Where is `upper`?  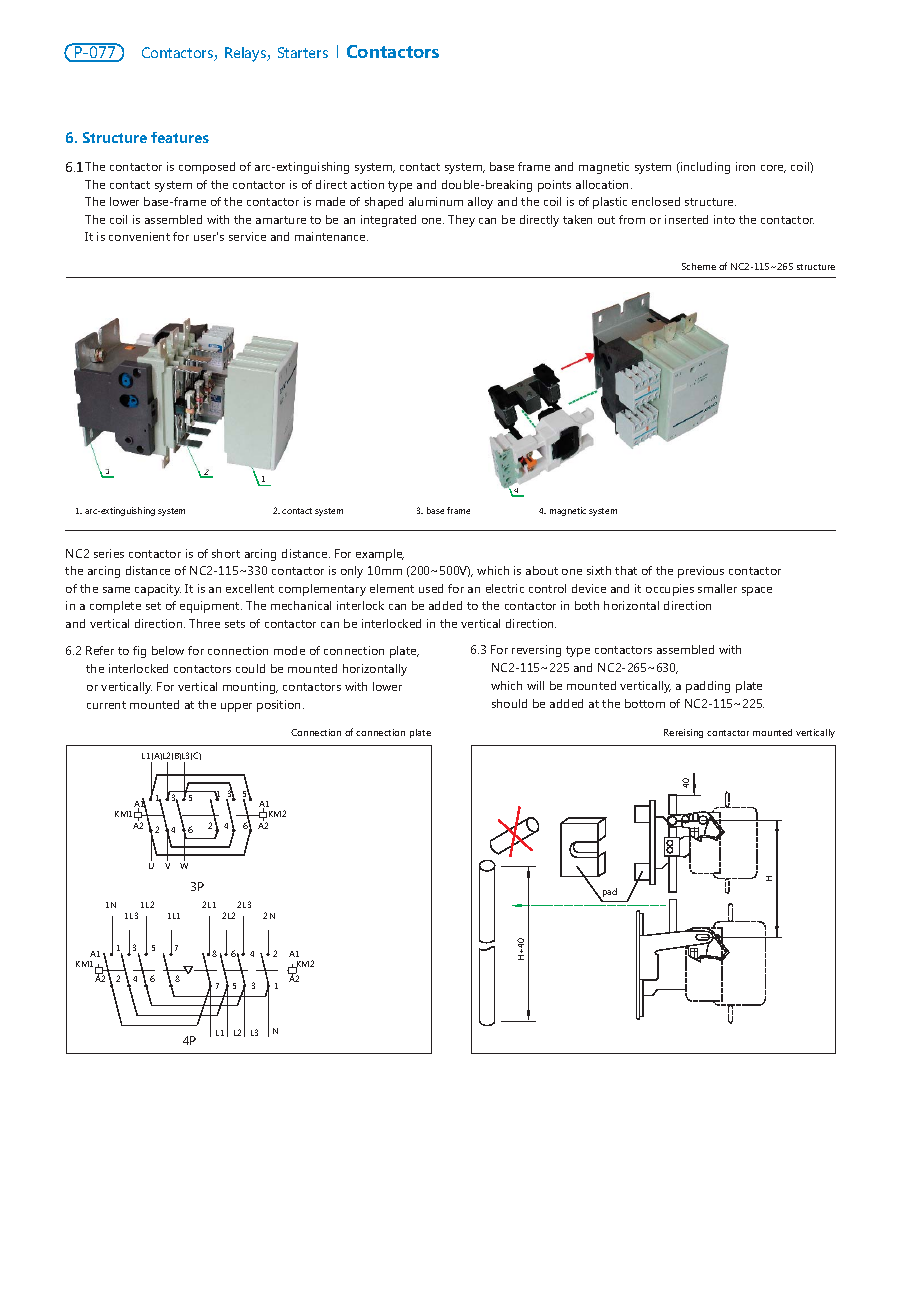
upper is located at coordinates (236, 707).
